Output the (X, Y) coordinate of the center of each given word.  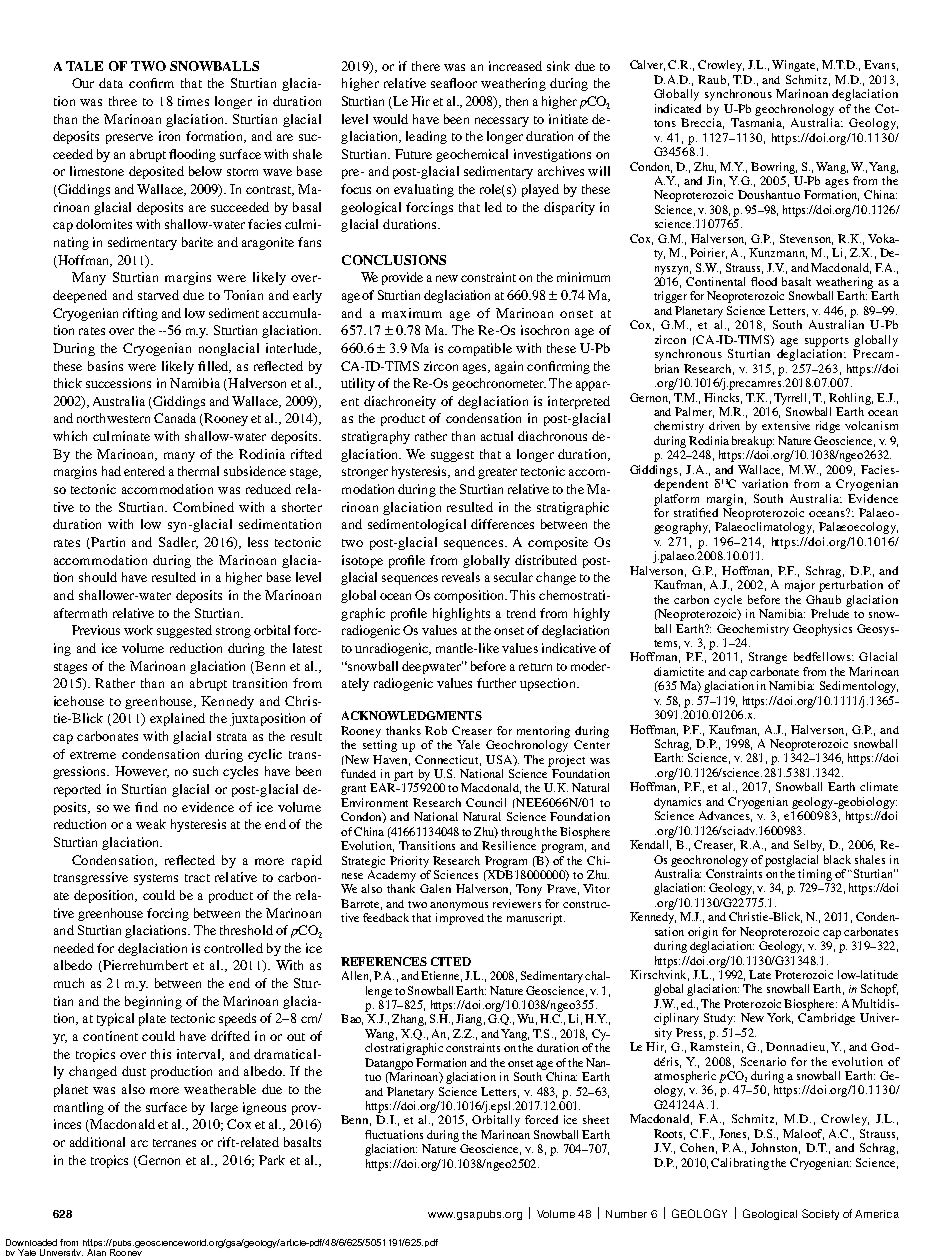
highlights (461, 614)
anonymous (459, 906)
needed (74, 948)
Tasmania (757, 123)
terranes (174, 1143)
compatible (480, 349)
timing (815, 875)
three (123, 101)
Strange (768, 658)
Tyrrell (792, 399)
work (138, 630)
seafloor (454, 83)
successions (118, 383)
